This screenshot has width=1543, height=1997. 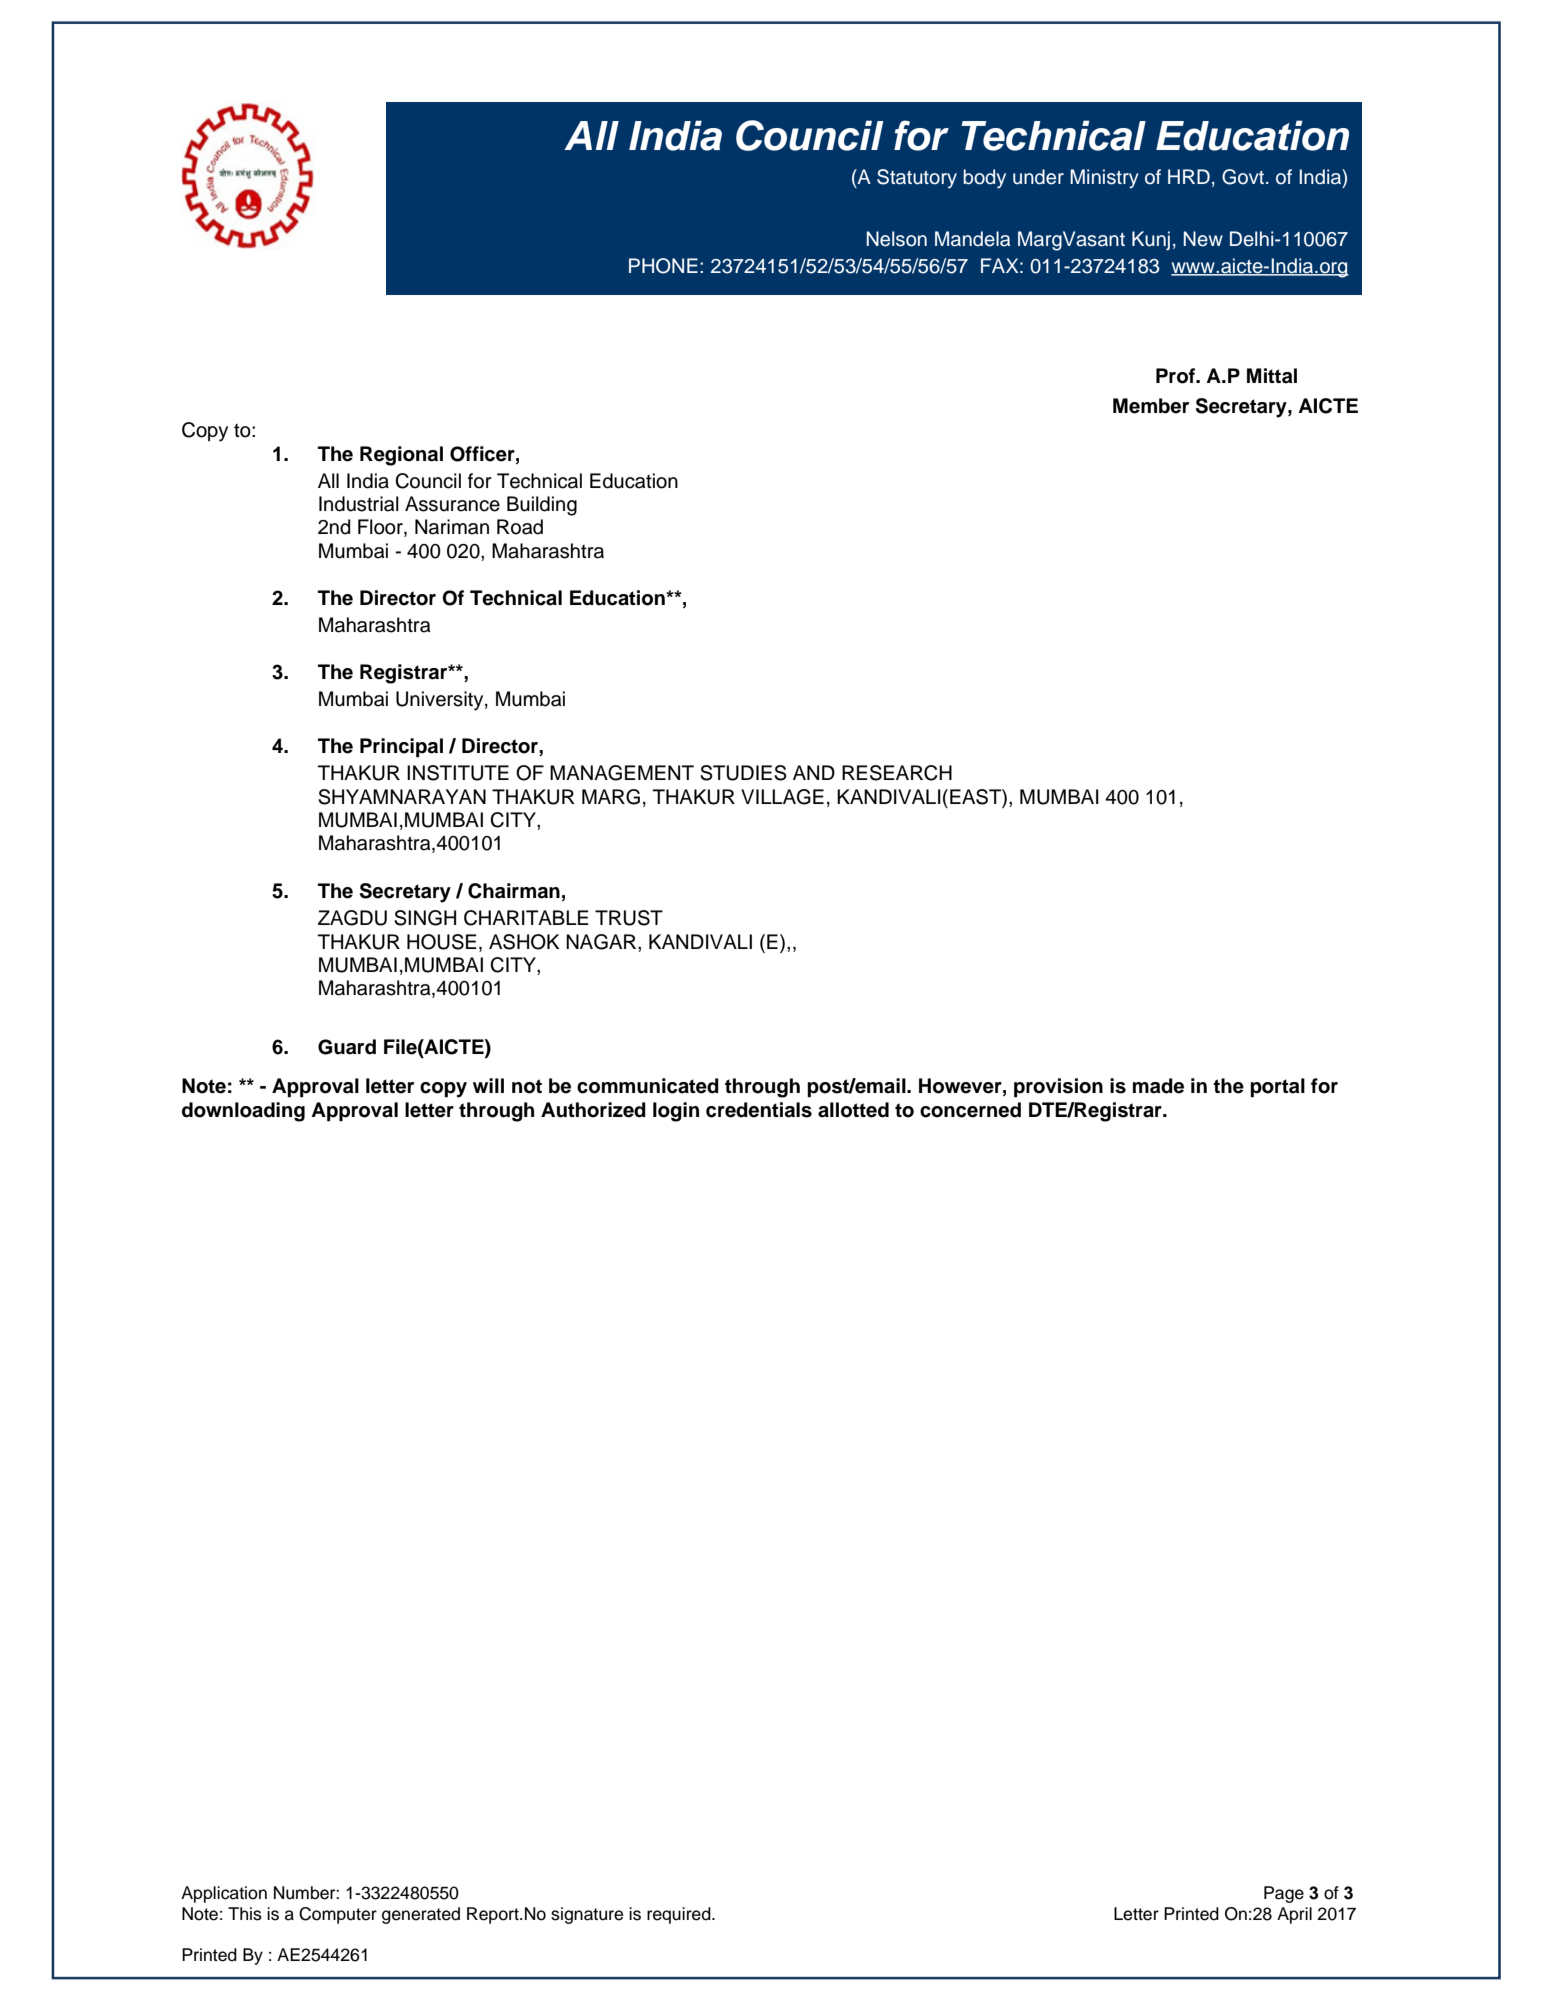 I want to click on downloading, so click(x=243, y=1112).
